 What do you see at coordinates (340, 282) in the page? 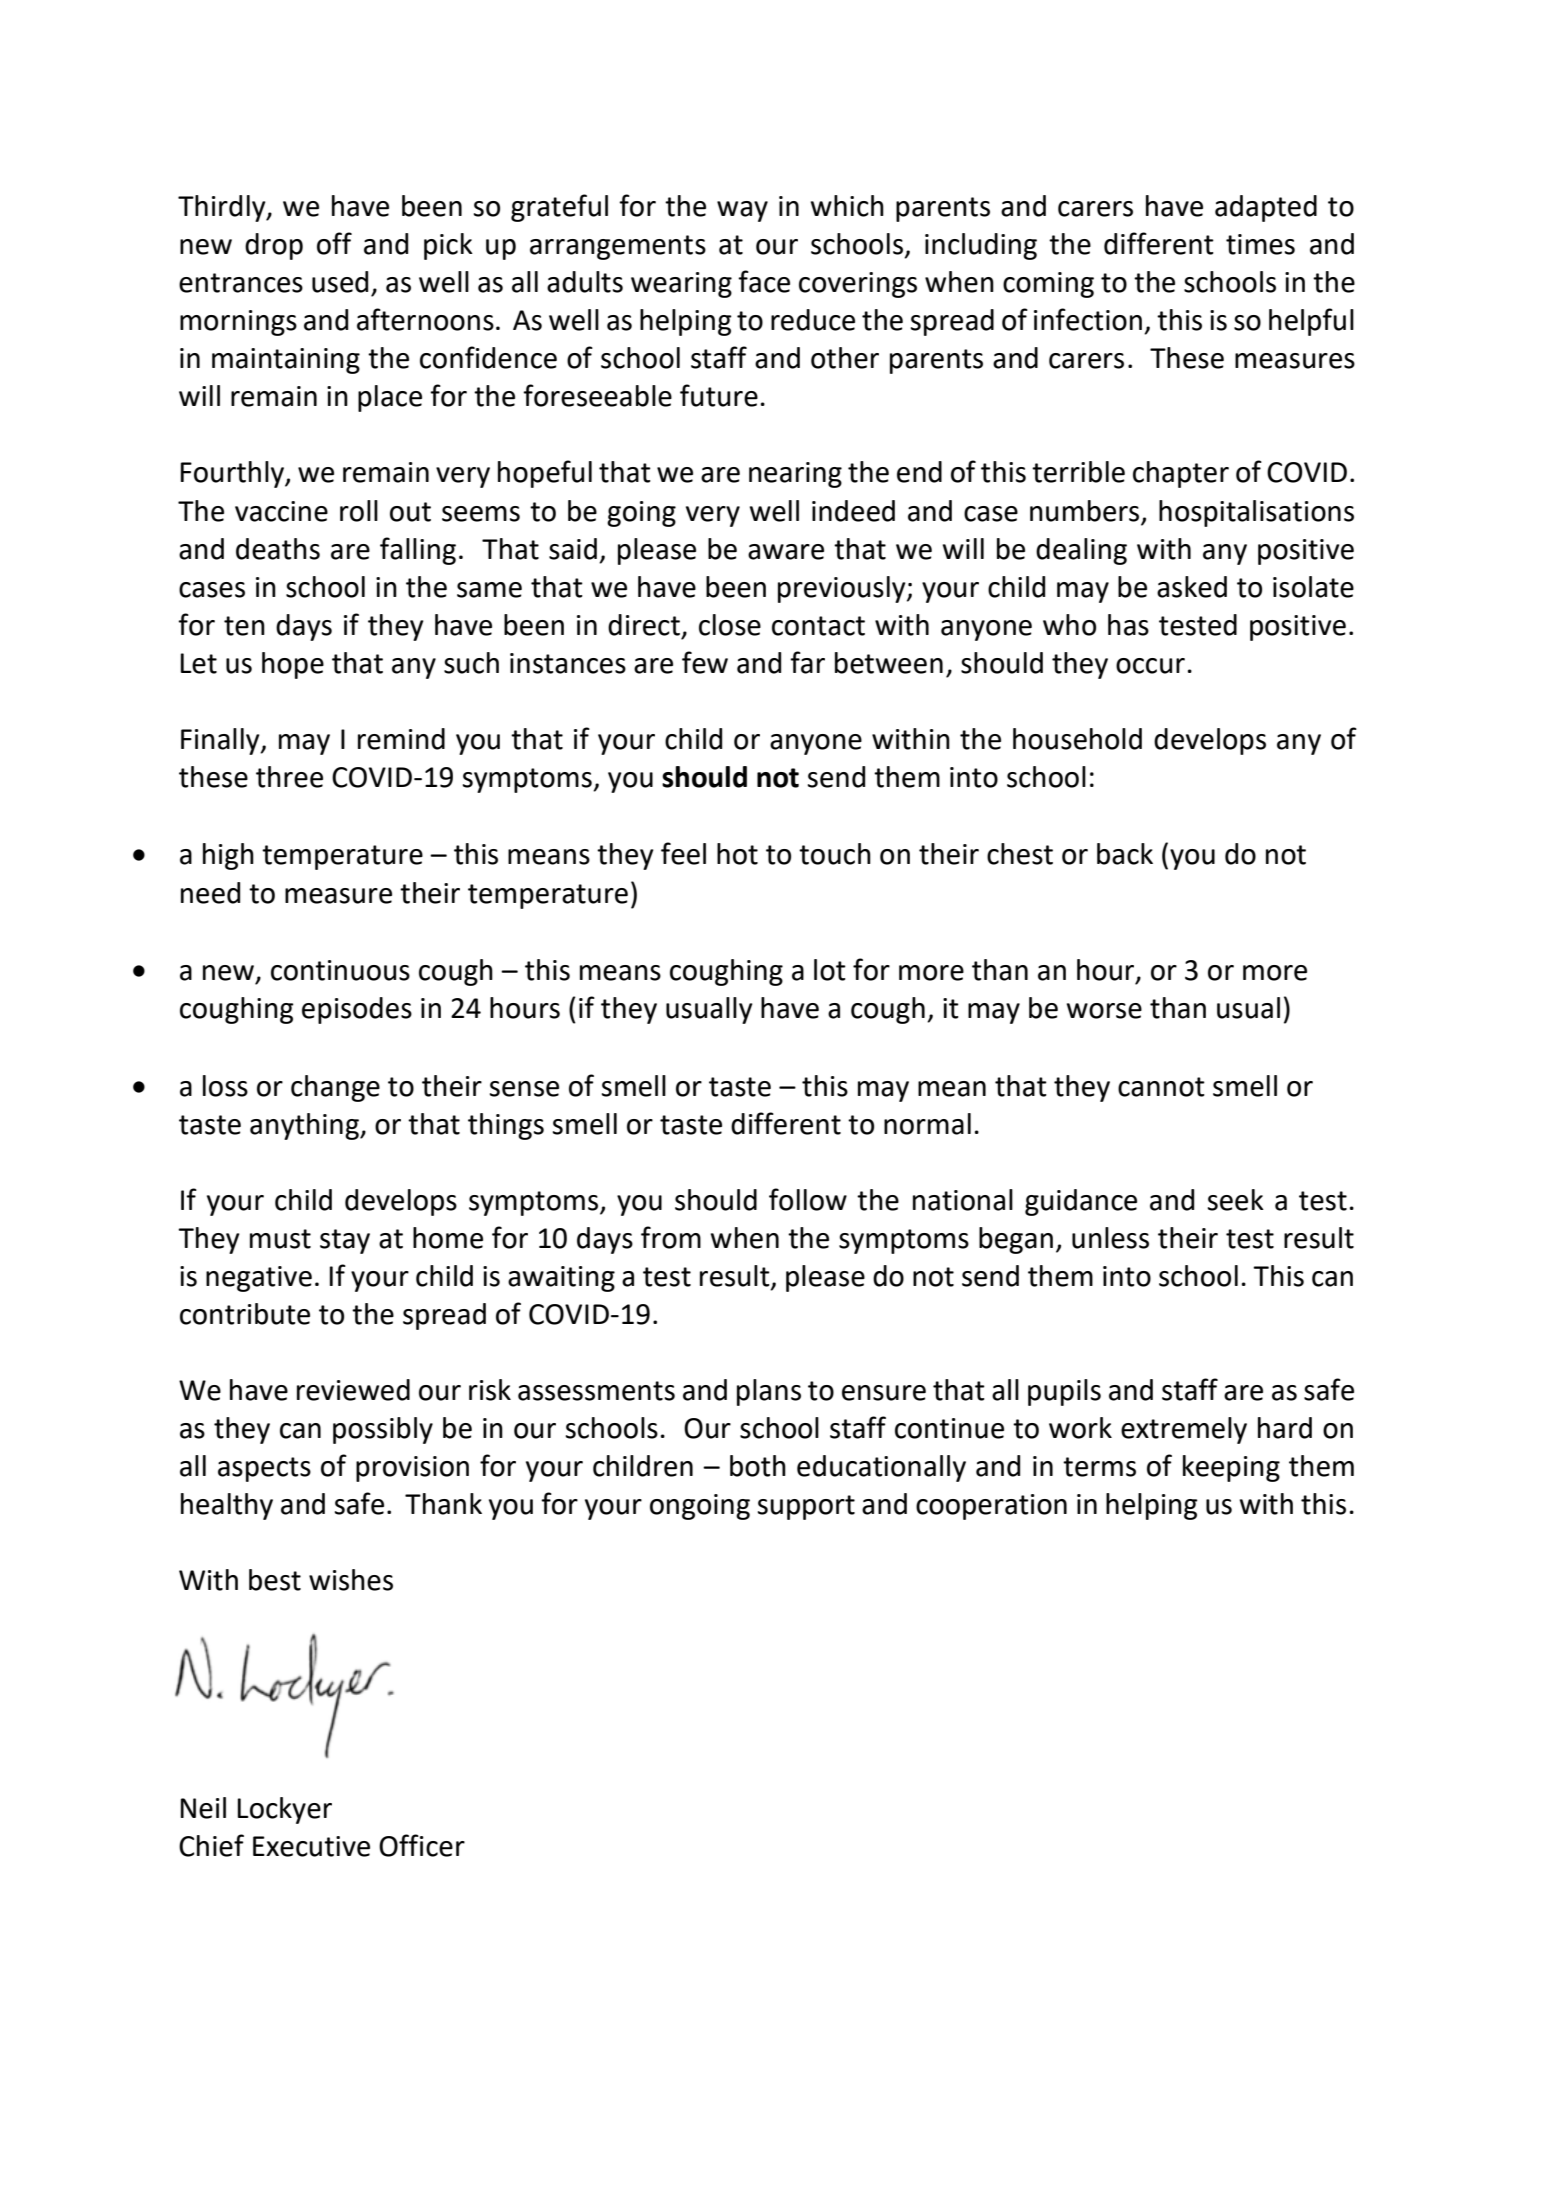
I see `used` at bounding box center [340, 282].
